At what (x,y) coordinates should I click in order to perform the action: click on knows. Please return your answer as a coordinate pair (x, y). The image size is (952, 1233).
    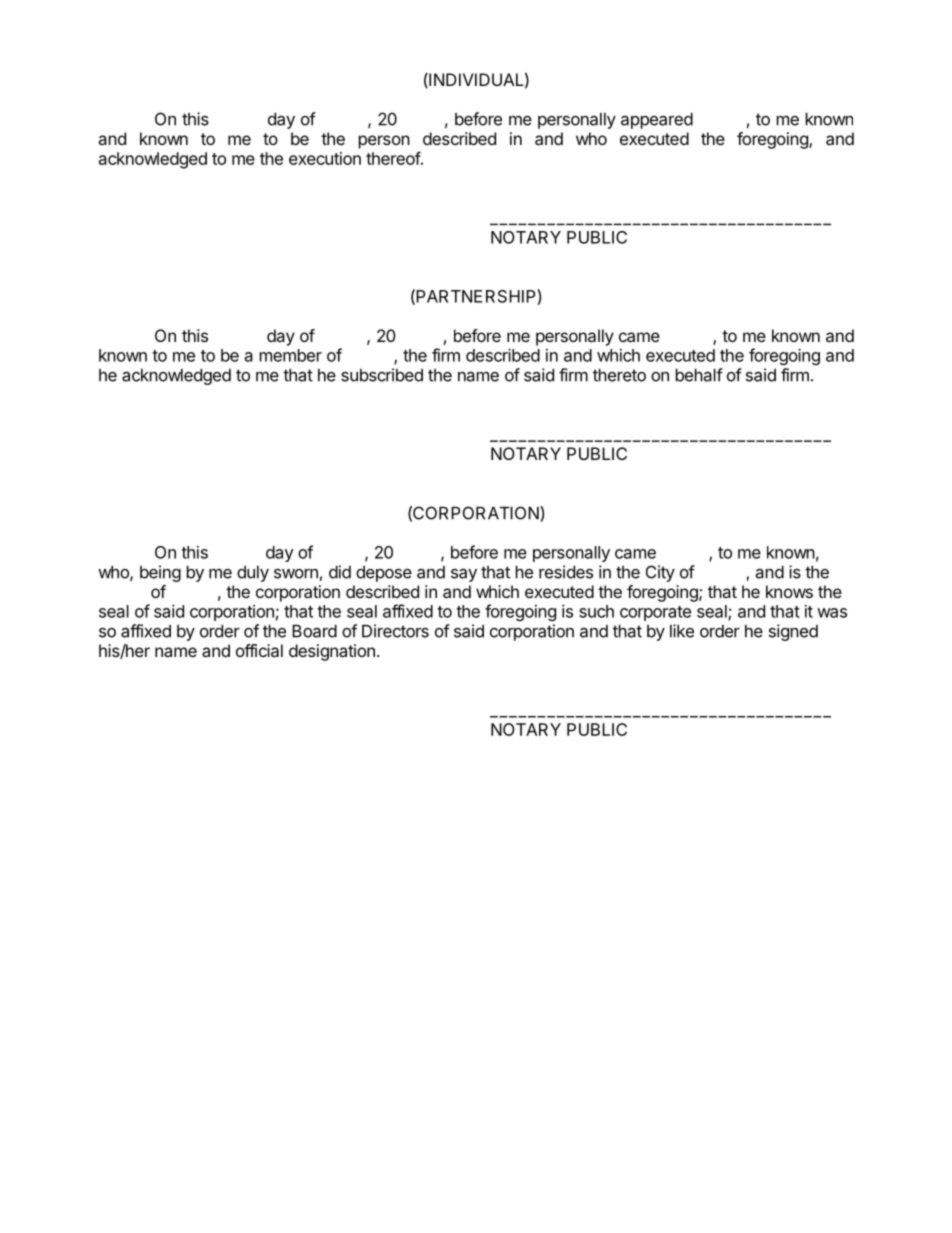
    Looking at the image, I should click on (789, 591).
